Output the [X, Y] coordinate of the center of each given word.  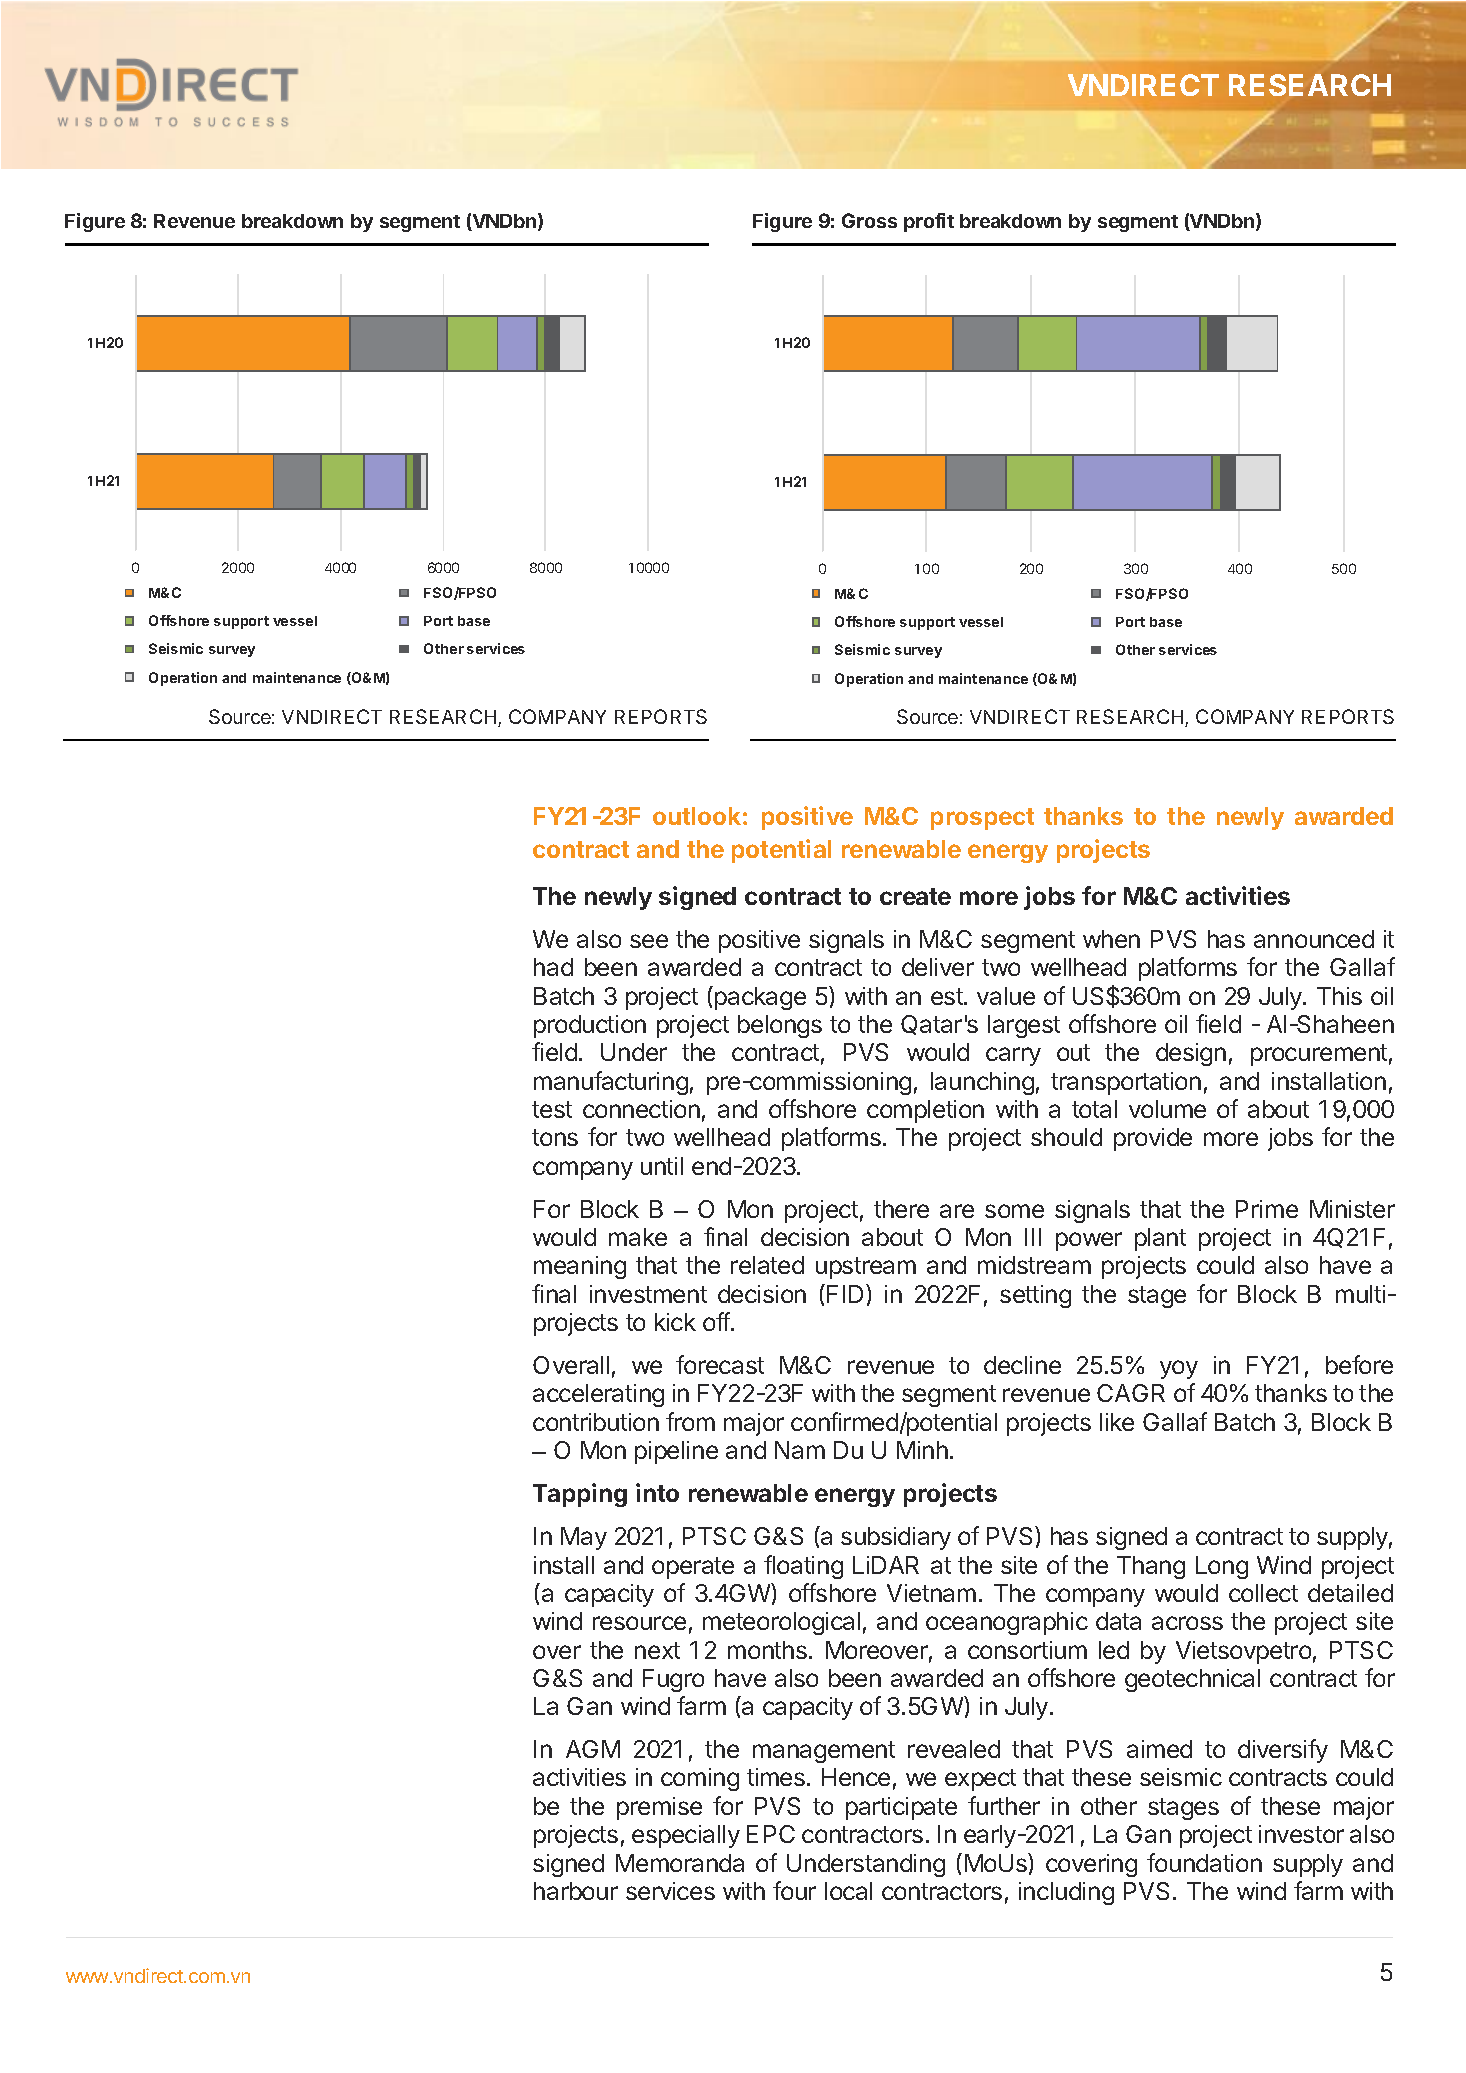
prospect [982, 819]
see [649, 941]
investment [648, 1294]
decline [1022, 1365]
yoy [1179, 1369]
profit [929, 222]
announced [1314, 939]
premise [659, 1808]
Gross [869, 220]
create [915, 896]
